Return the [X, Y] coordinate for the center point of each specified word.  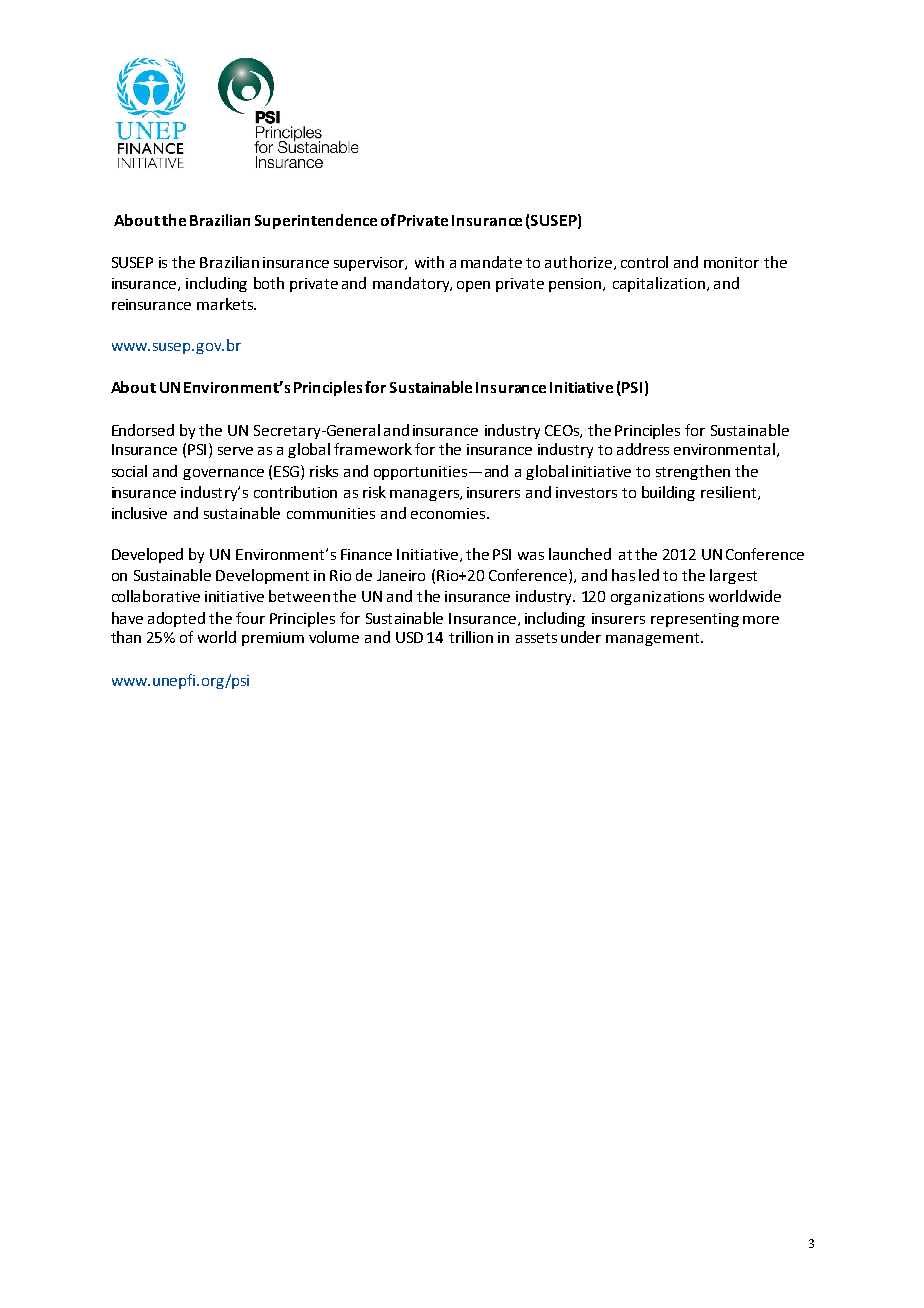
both [269, 283]
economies [449, 513]
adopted [176, 619]
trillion [471, 637]
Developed [147, 555]
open [473, 286]
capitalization [660, 284]
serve [235, 451]
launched [580, 554]
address [643, 449]
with [429, 262]
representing [695, 620]
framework [373, 449]
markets [226, 304]
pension [576, 285]
